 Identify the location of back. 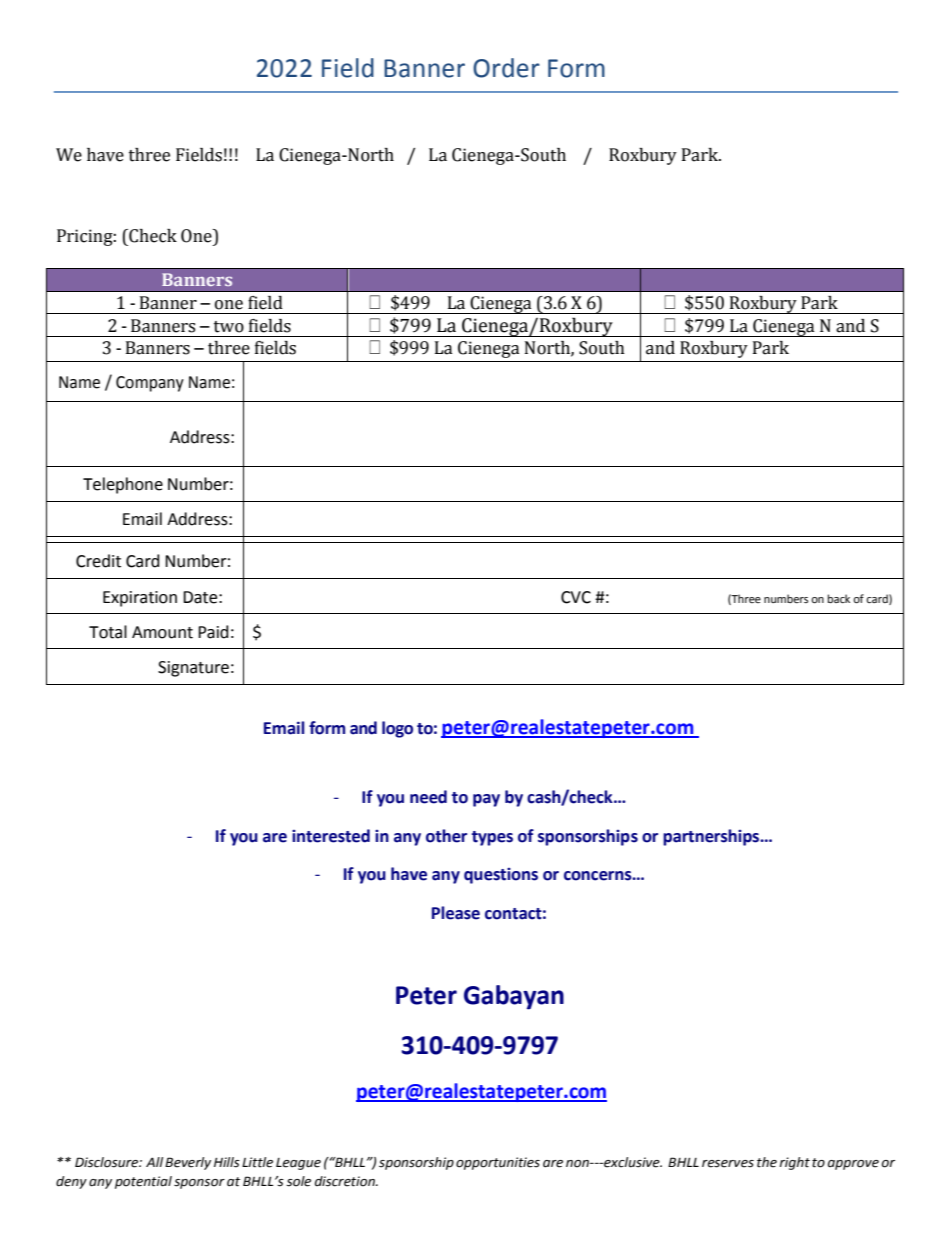
(839, 598).
